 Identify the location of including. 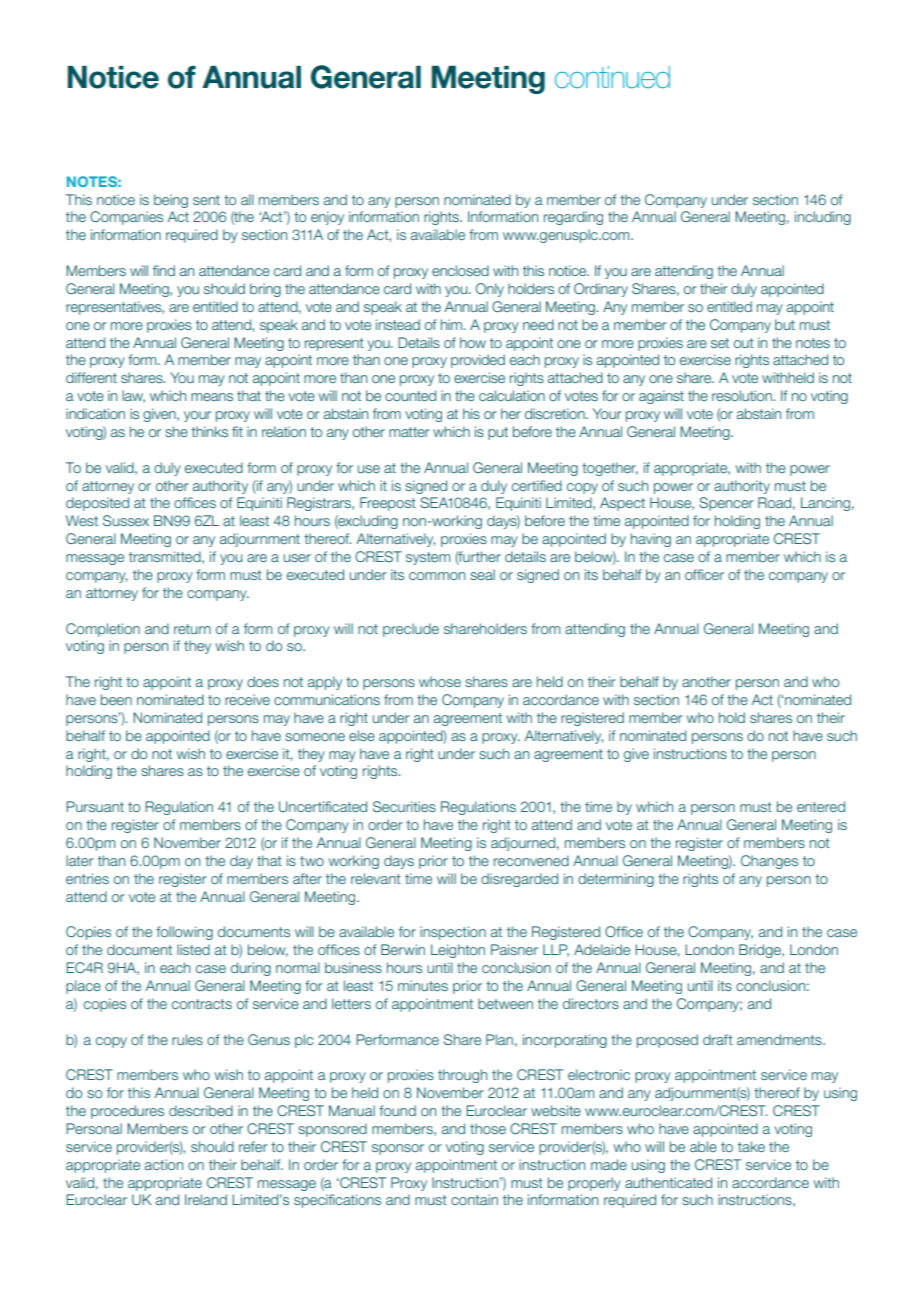
(823, 218).
